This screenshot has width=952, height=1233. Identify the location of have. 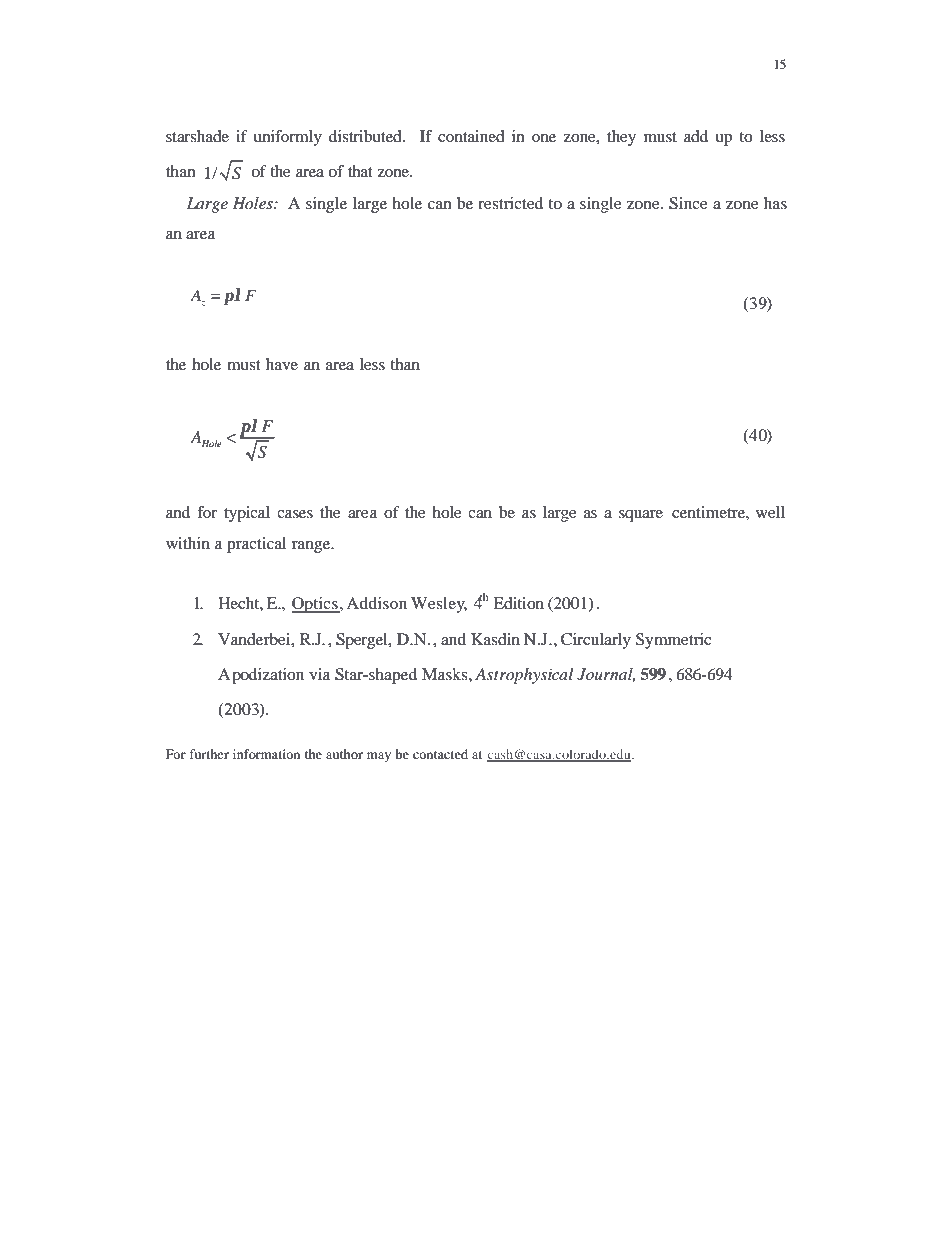
(282, 364).
